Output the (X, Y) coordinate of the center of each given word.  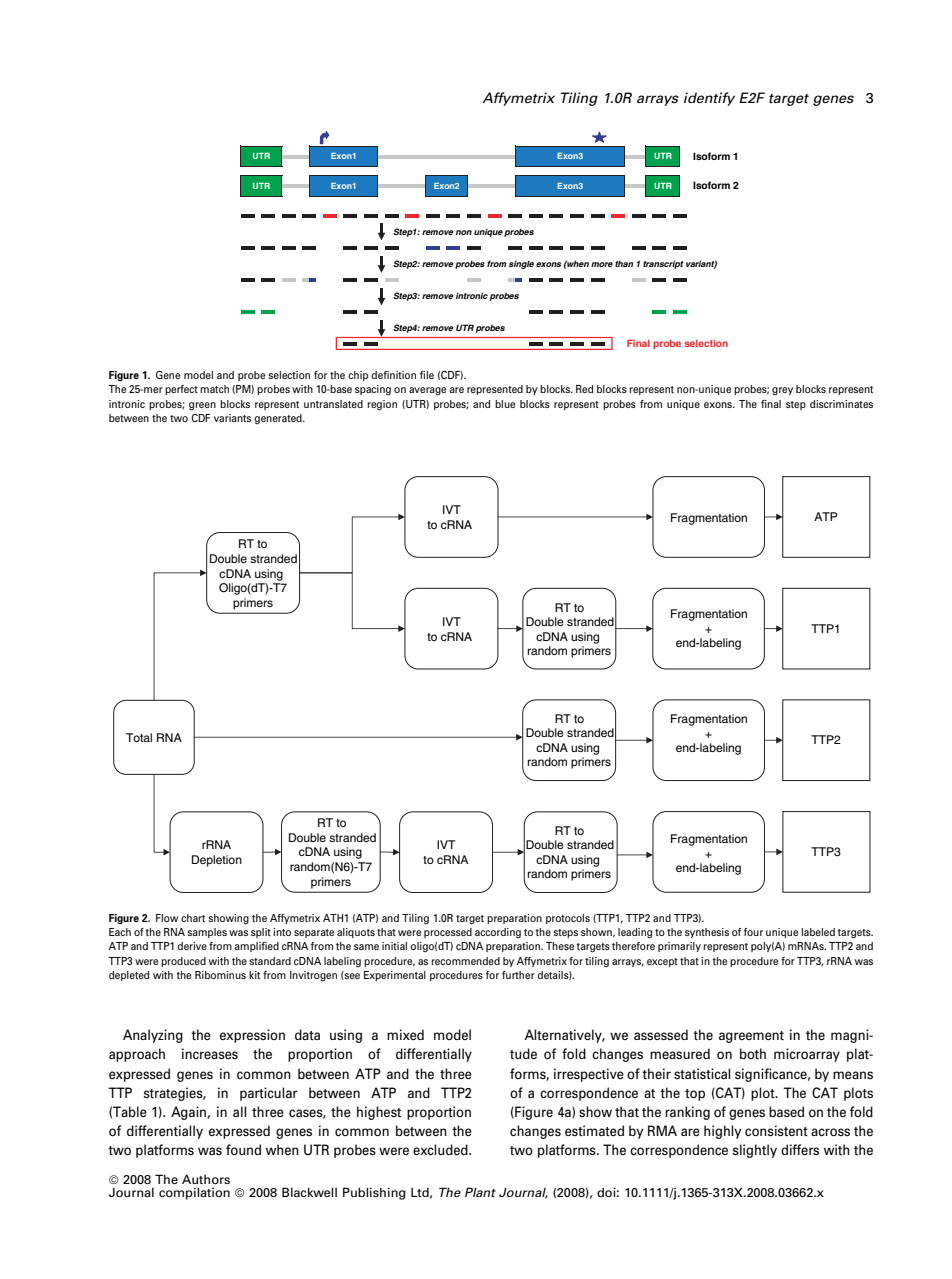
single (521, 264)
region (382, 405)
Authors (206, 1179)
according (498, 933)
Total (139, 737)
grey (782, 391)
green (202, 406)
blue (505, 404)
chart (193, 918)
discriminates (841, 404)
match (214, 389)
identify (709, 99)
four (753, 932)
